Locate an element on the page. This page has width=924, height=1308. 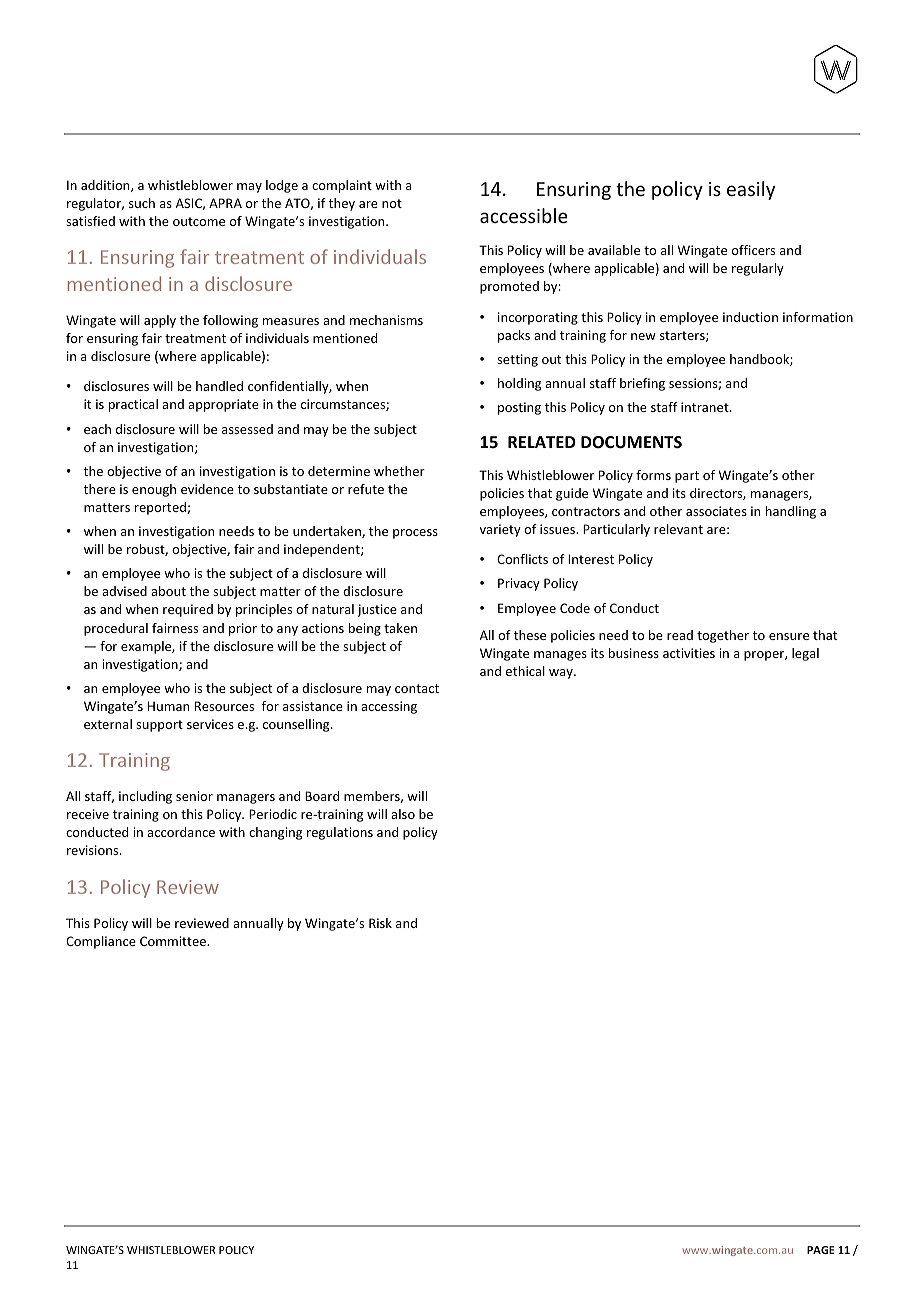
activities is located at coordinates (689, 653).
